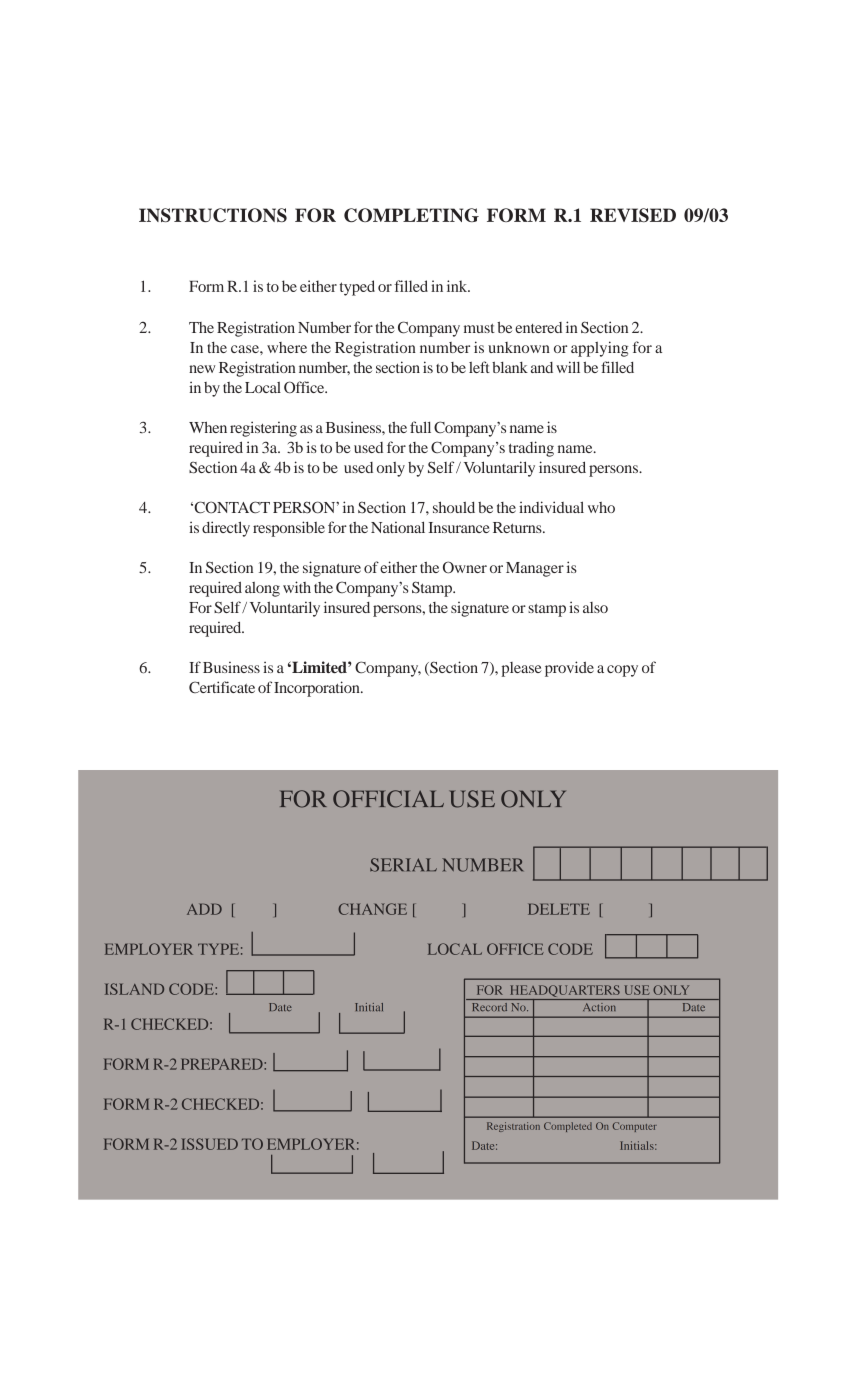 This document has width=849, height=1400. Describe the element at coordinates (204, 909) in the document. I see `ADD` at that location.
